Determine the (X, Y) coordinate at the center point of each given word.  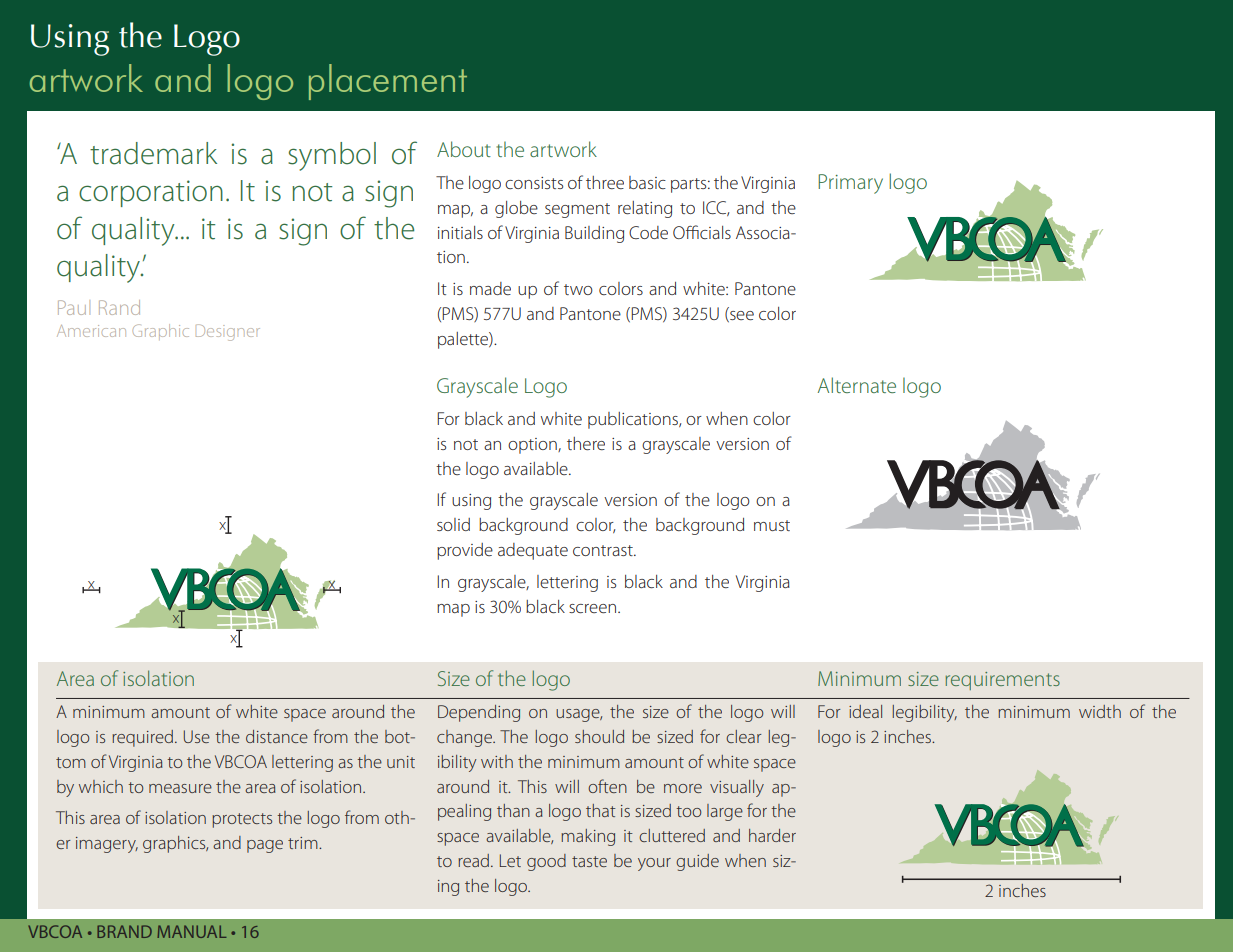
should (599, 736)
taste (589, 861)
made (490, 288)
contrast (604, 550)
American (91, 331)
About (464, 149)
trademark (153, 153)
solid (453, 524)
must (772, 525)
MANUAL (191, 931)
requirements (1002, 681)
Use (197, 736)
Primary (850, 184)
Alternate (857, 385)
